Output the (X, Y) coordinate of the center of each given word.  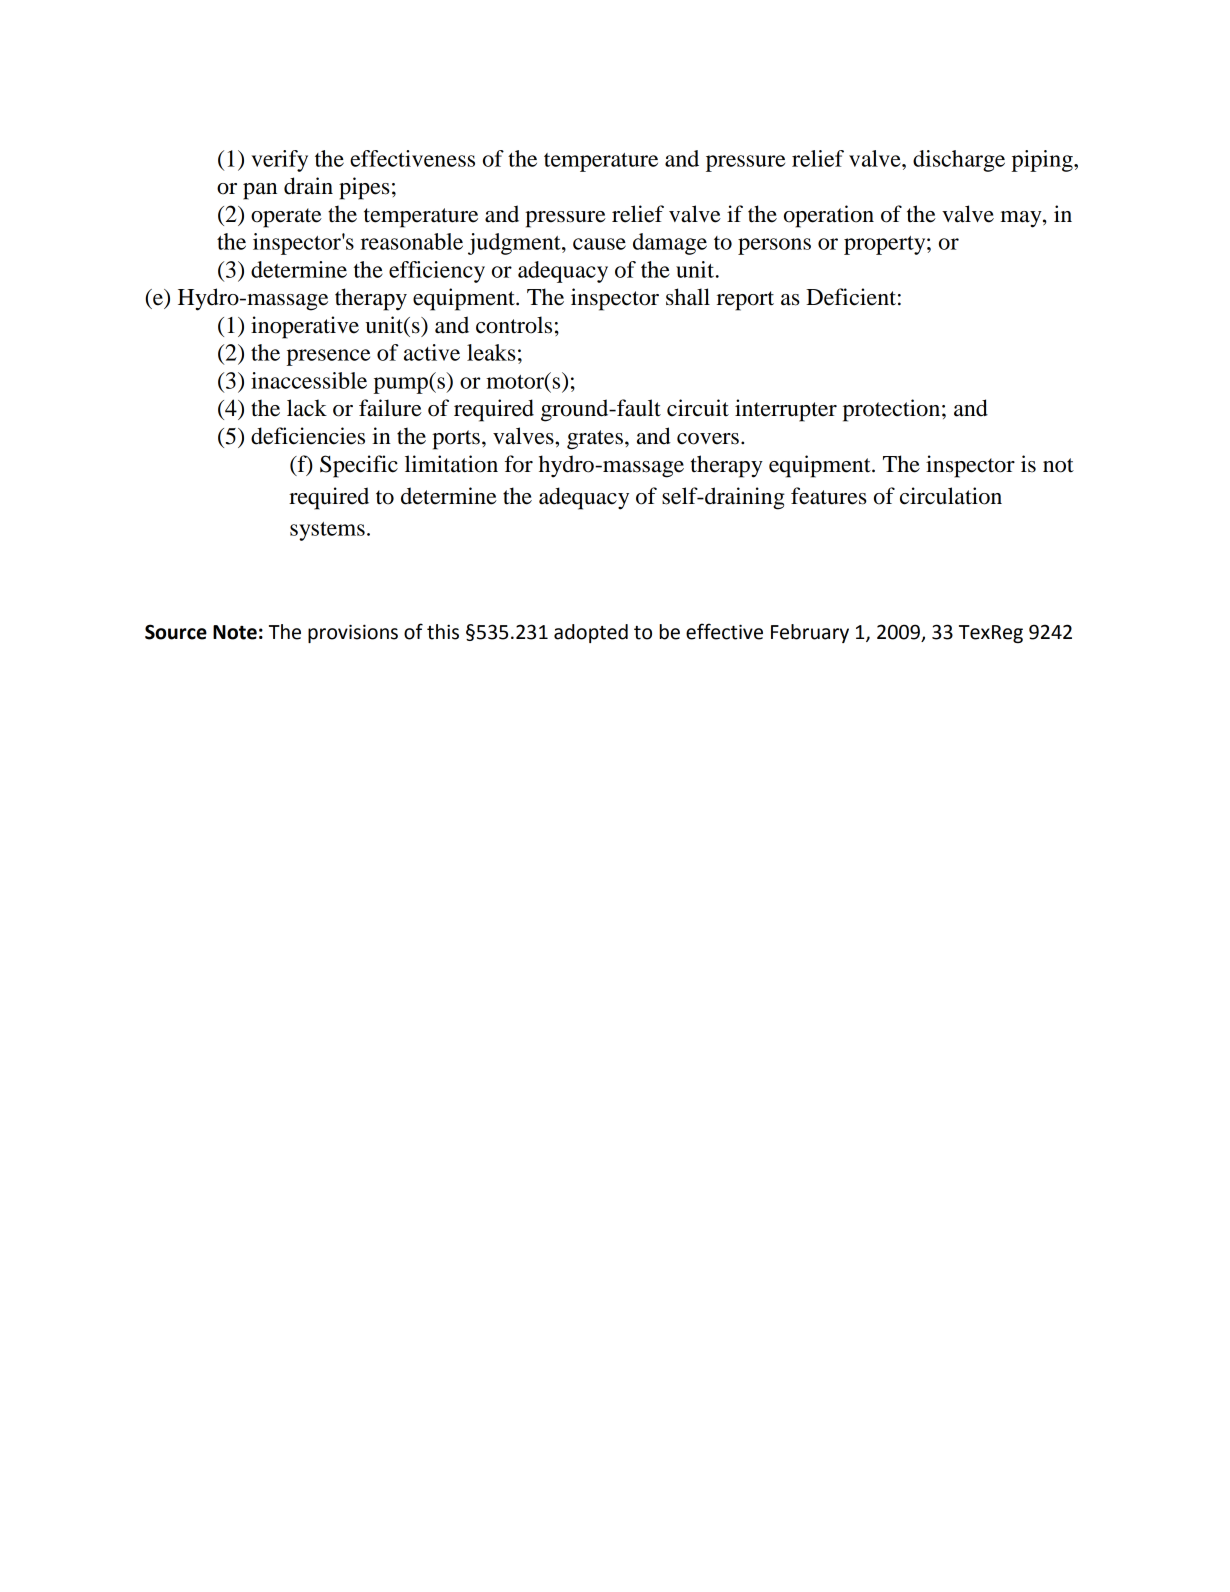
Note (235, 632)
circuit (698, 408)
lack (307, 408)
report (745, 301)
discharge (959, 161)
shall (688, 297)
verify (279, 161)
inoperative (305, 327)
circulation (951, 496)
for (519, 464)
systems (327, 531)
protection (893, 410)
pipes (364, 188)
